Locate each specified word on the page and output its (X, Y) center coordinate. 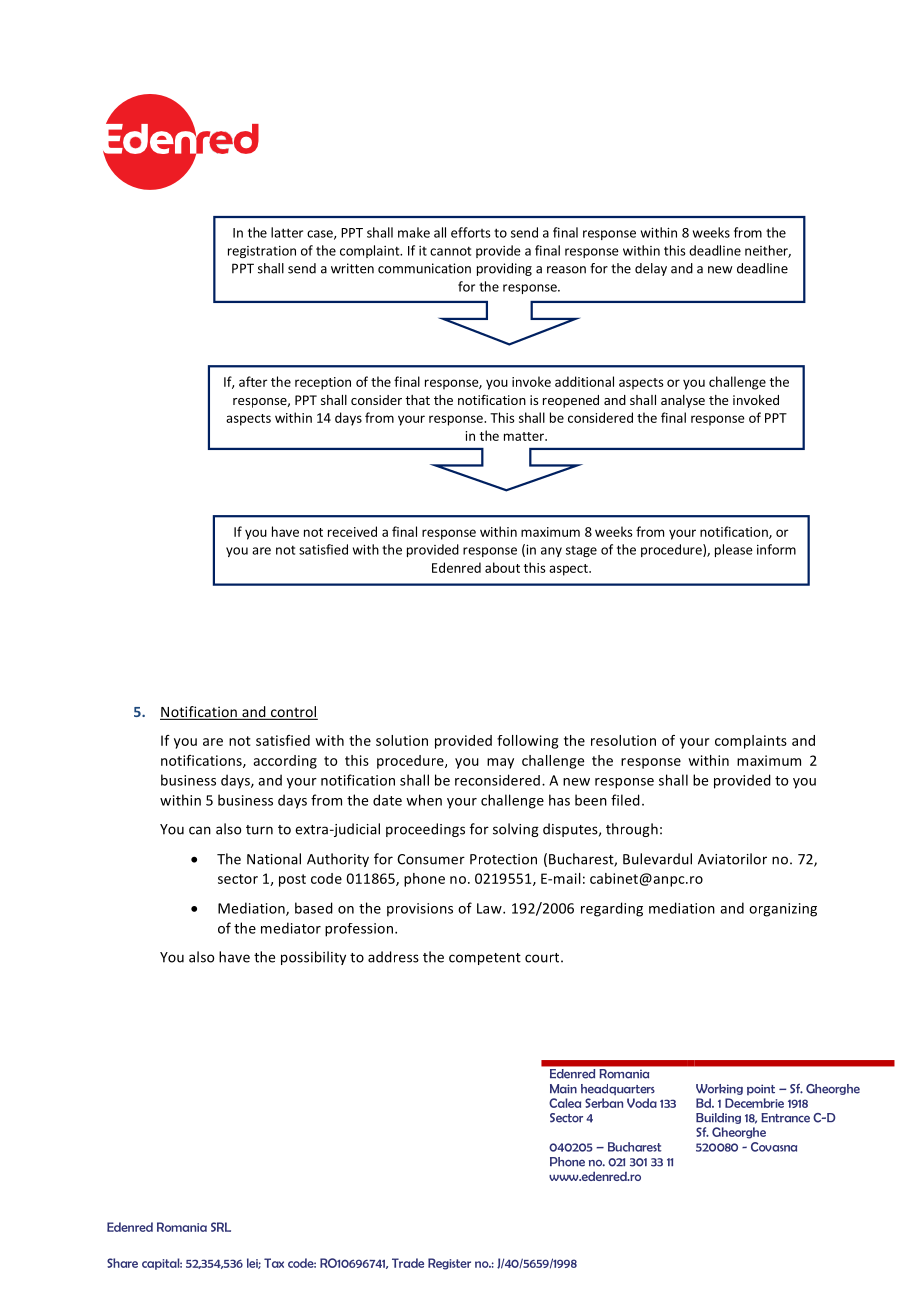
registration (262, 252)
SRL (221, 1227)
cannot (450, 251)
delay (651, 269)
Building (718, 1118)
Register (449, 1264)
